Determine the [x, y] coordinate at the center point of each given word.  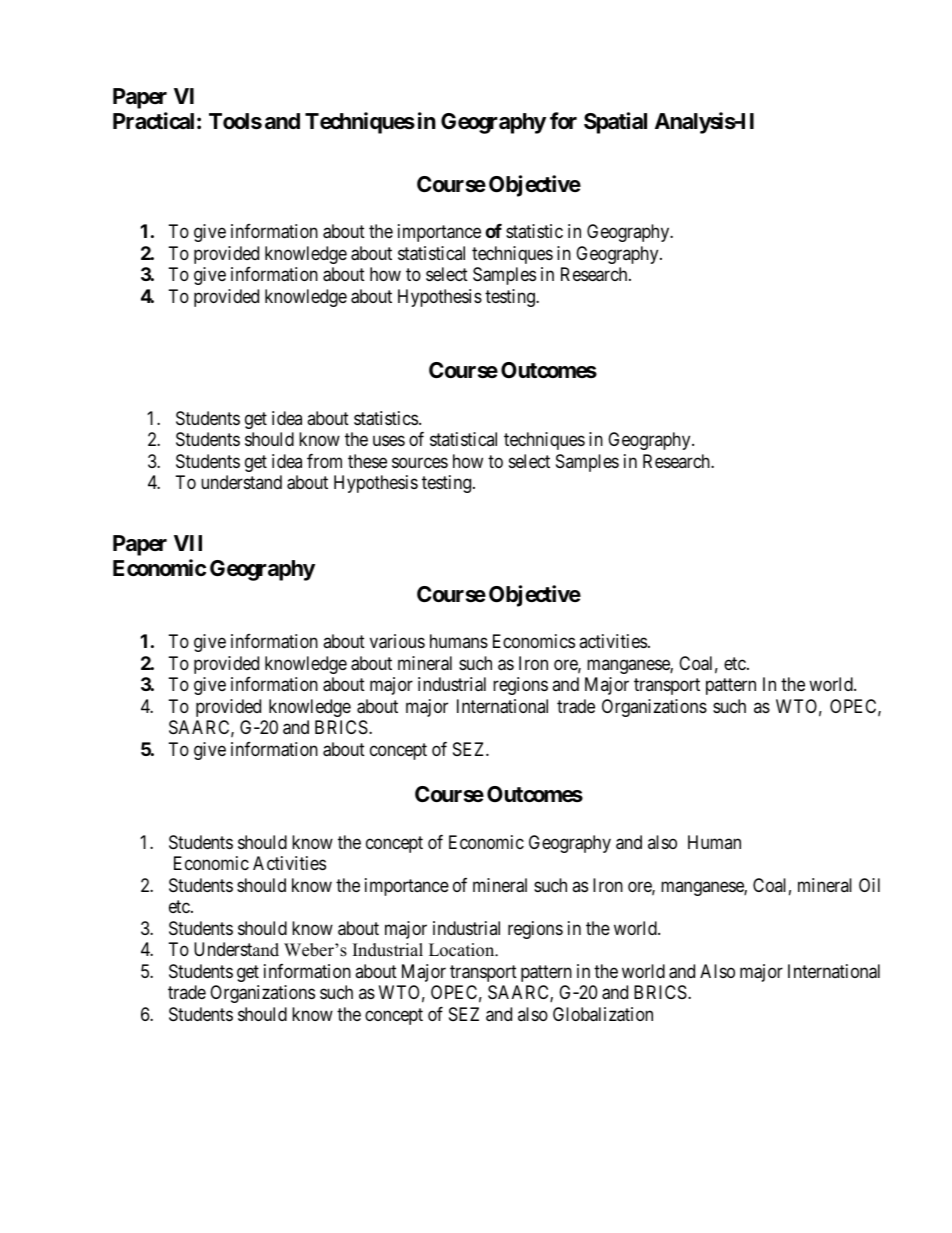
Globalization [603, 1014]
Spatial [615, 123]
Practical [153, 121]
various [397, 641]
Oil [869, 885]
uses [389, 441]
